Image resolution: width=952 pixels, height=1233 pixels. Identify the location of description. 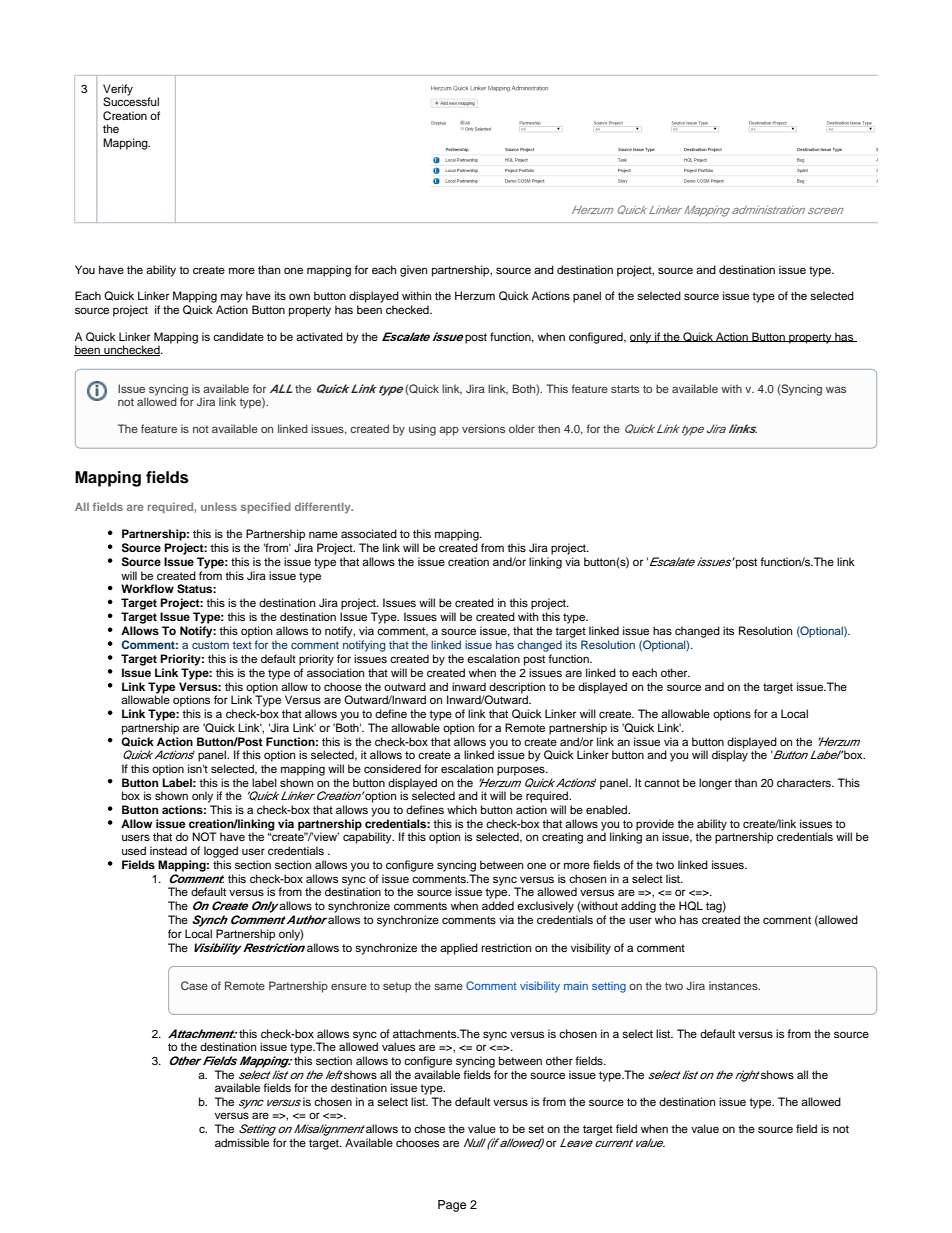
(516, 689).
